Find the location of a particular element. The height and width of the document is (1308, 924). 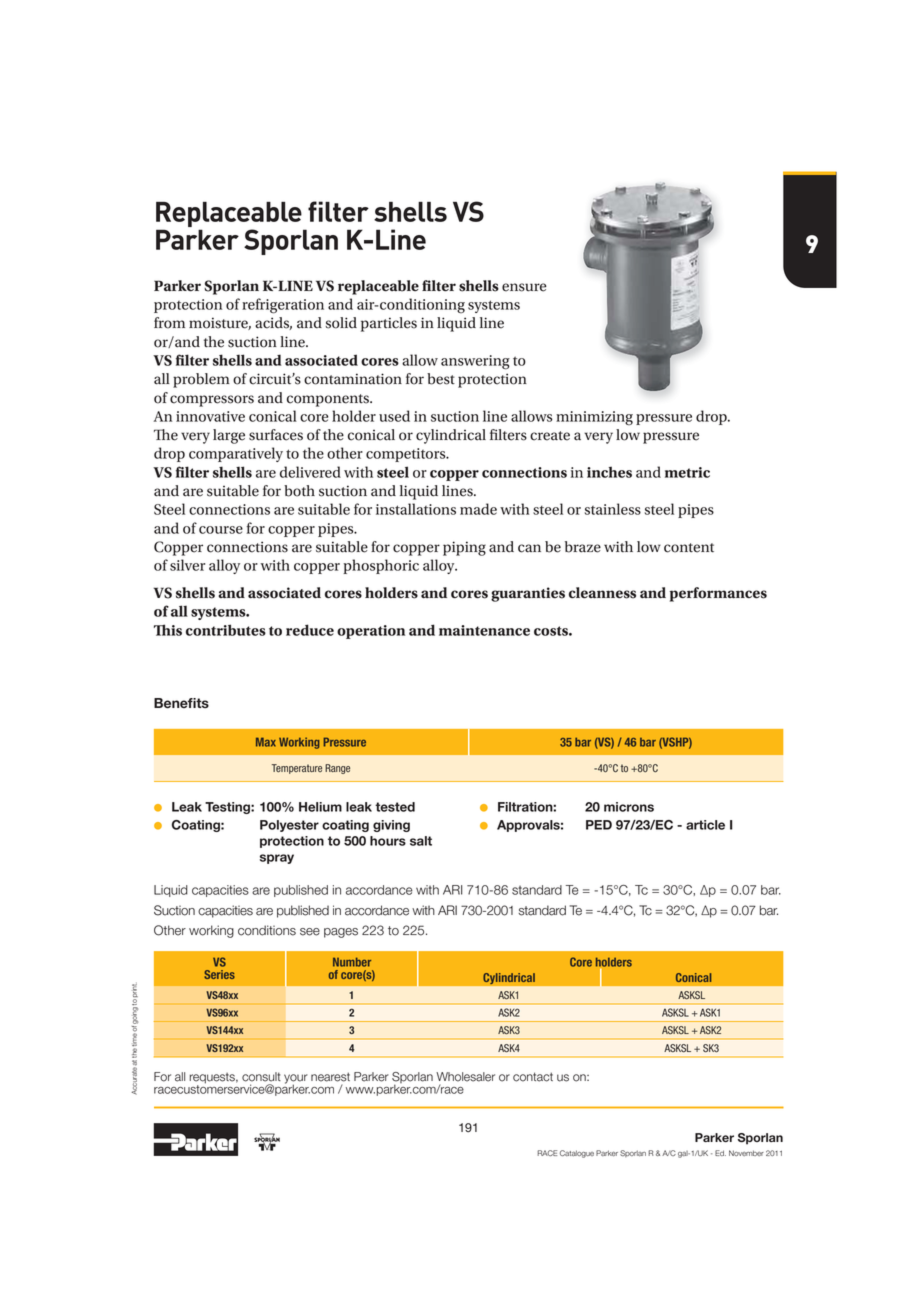

maintenance is located at coordinates (484, 630).
